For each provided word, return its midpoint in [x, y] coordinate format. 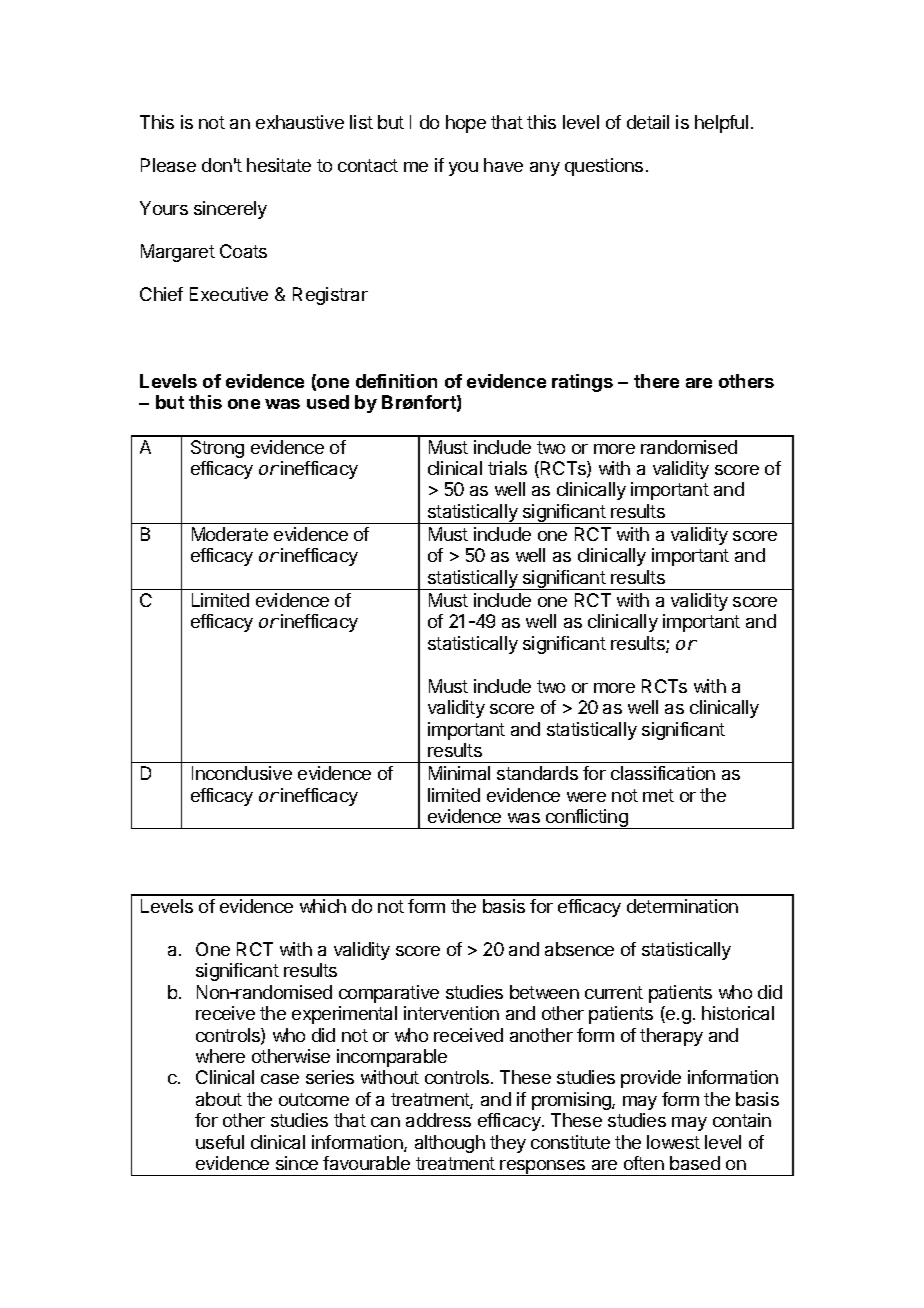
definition [396, 381]
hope [466, 124]
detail [648, 122]
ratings [582, 383]
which [323, 906]
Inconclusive [242, 773]
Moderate [230, 534]
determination [682, 906]
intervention [451, 1013]
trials [507, 468]
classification [663, 773]
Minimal [459, 773]
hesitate [279, 165]
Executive [229, 294]
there [656, 381]
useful [220, 1142]
